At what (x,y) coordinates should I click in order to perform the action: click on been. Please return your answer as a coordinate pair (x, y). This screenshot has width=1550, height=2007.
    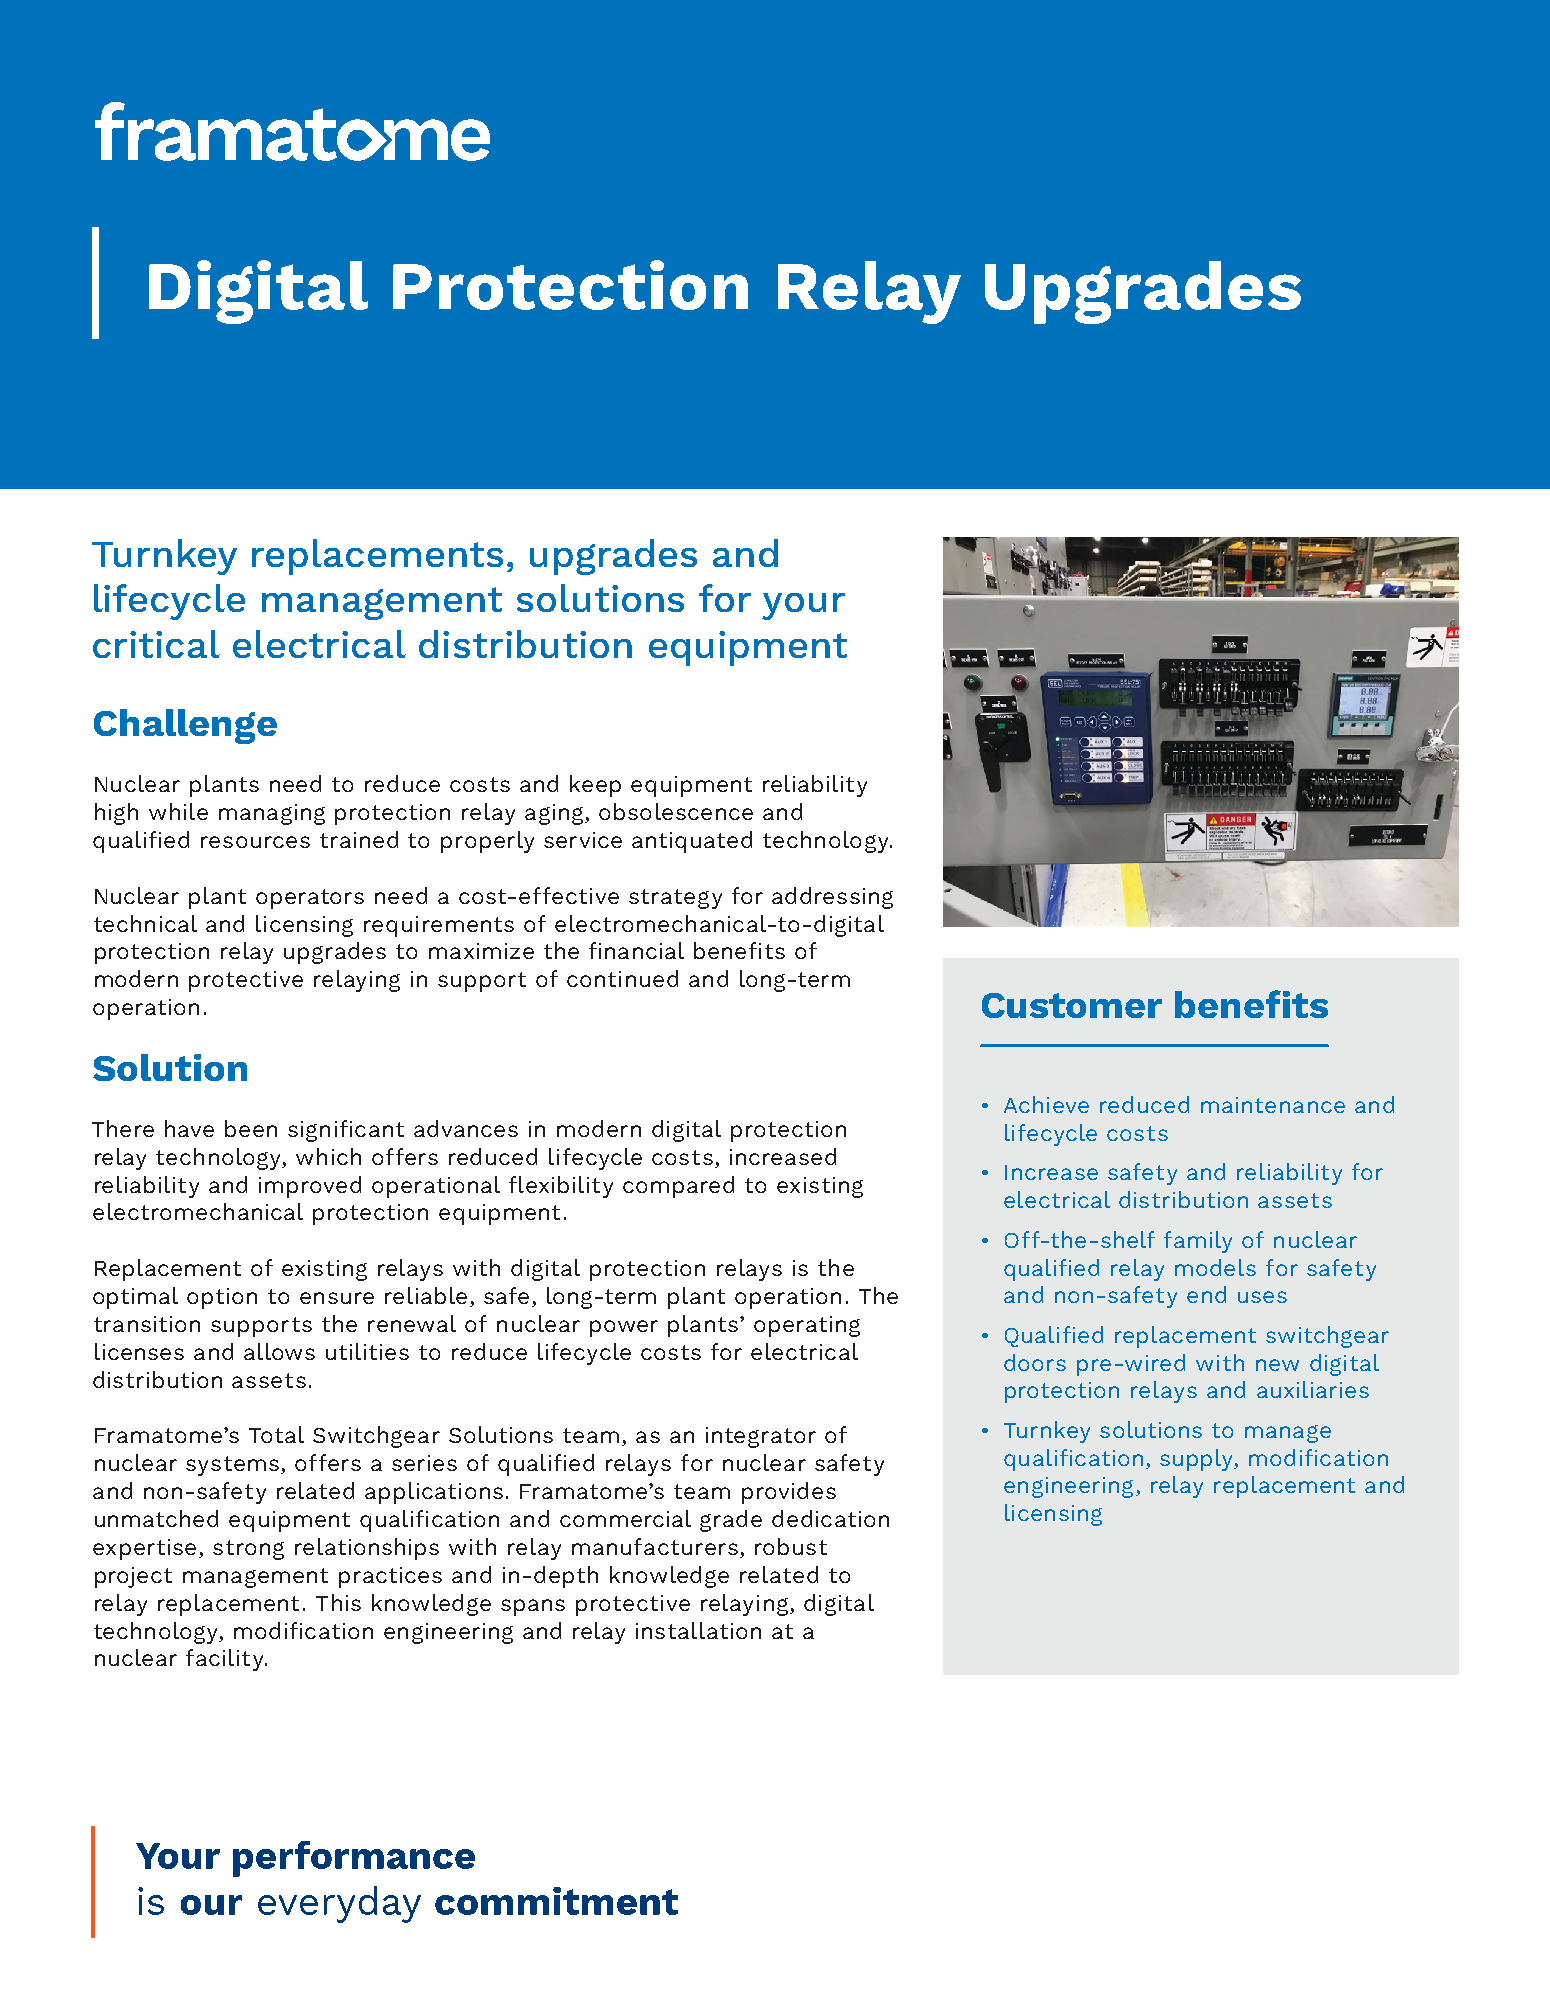
    Looking at the image, I should click on (251, 1128).
